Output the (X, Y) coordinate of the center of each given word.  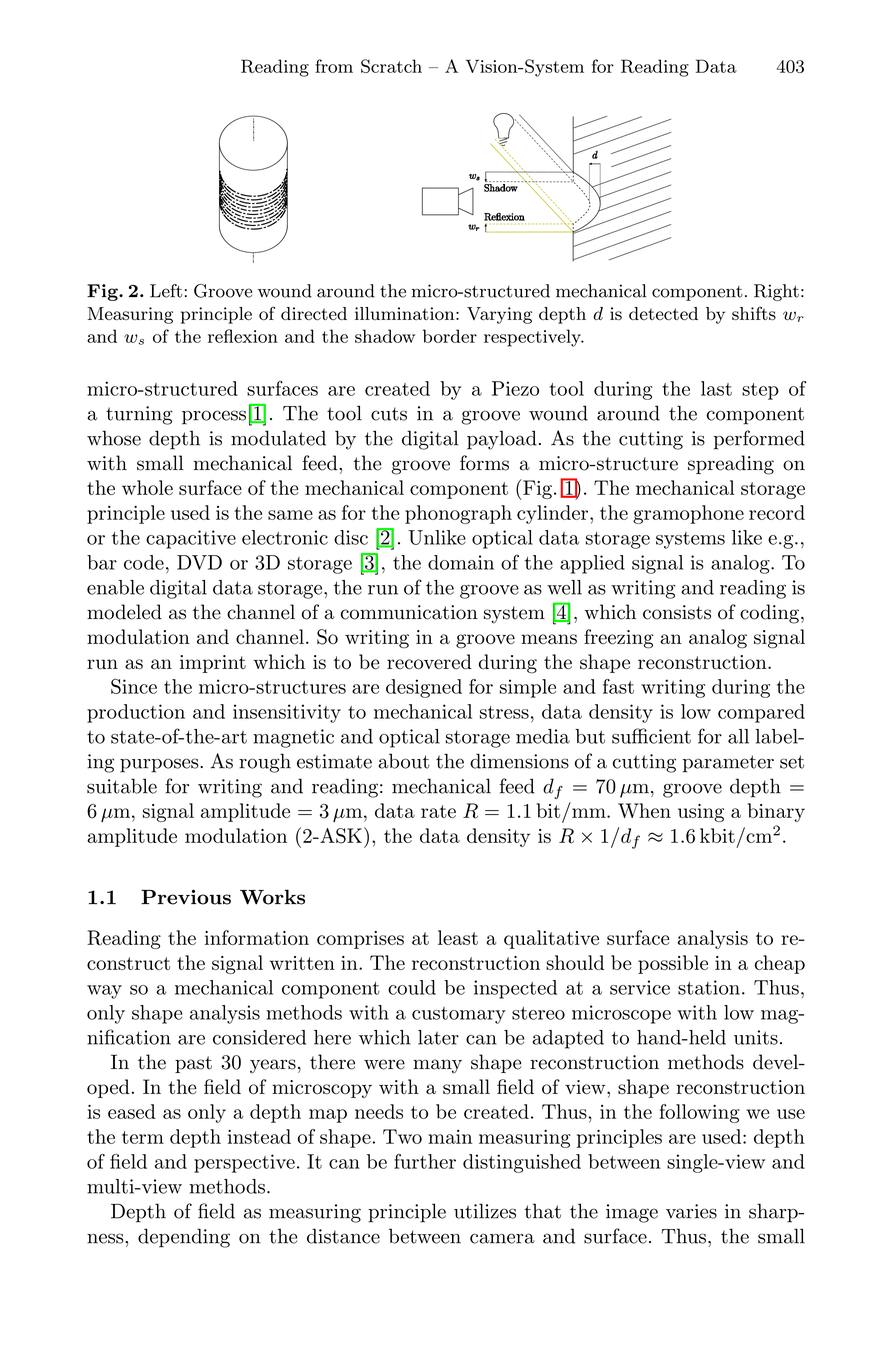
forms (484, 463)
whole (147, 487)
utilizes (485, 1211)
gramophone (688, 514)
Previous (186, 897)
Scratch (391, 66)
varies (691, 1211)
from (334, 66)
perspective (244, 1163)
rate (438, 811)
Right (776, 292)
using (701, 813)
